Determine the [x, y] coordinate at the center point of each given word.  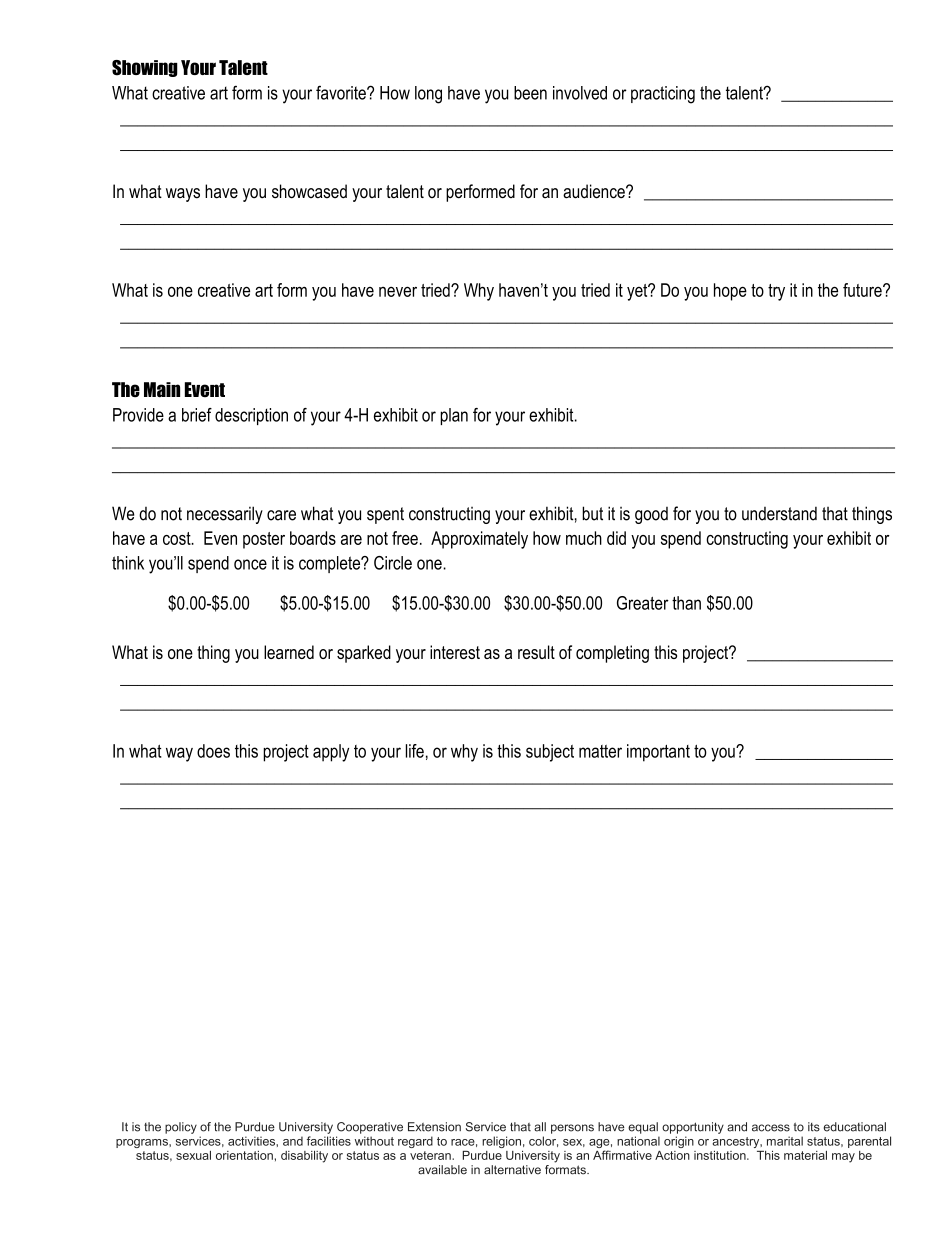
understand [779, 513]
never [398, 291]
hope [730, 292]
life [415, 751]
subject [550, 753]
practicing [663, 95]
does [213, 751]
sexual [193, 1155]
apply [331, 753]
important [658, 753]
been [530, 93]
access [771, 1128]
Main [162, 390]
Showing [145, 68]
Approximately [479, 540]
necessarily [225, 515]
